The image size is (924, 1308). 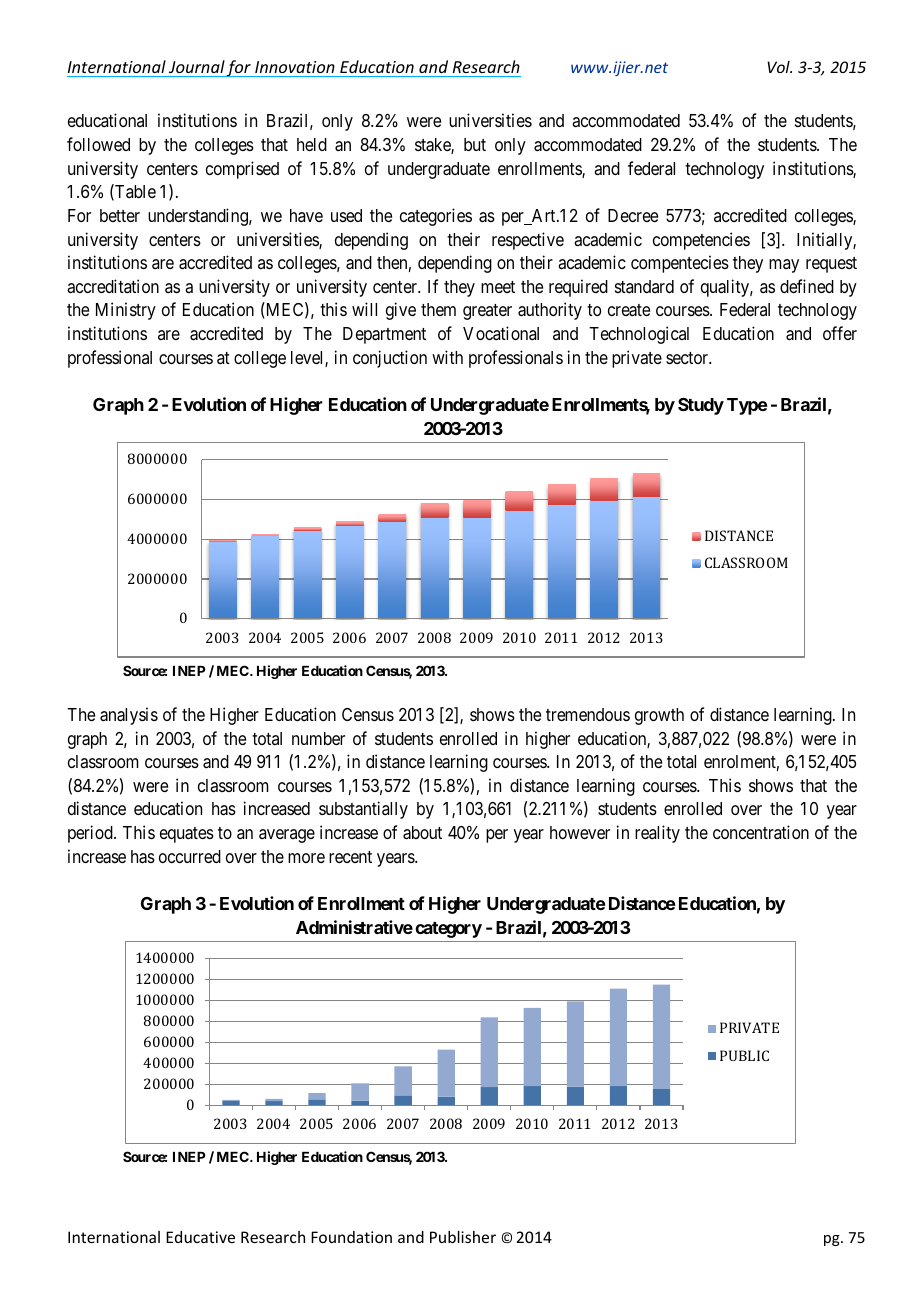 I want to click on competencies, so click(x=701, y=241).
